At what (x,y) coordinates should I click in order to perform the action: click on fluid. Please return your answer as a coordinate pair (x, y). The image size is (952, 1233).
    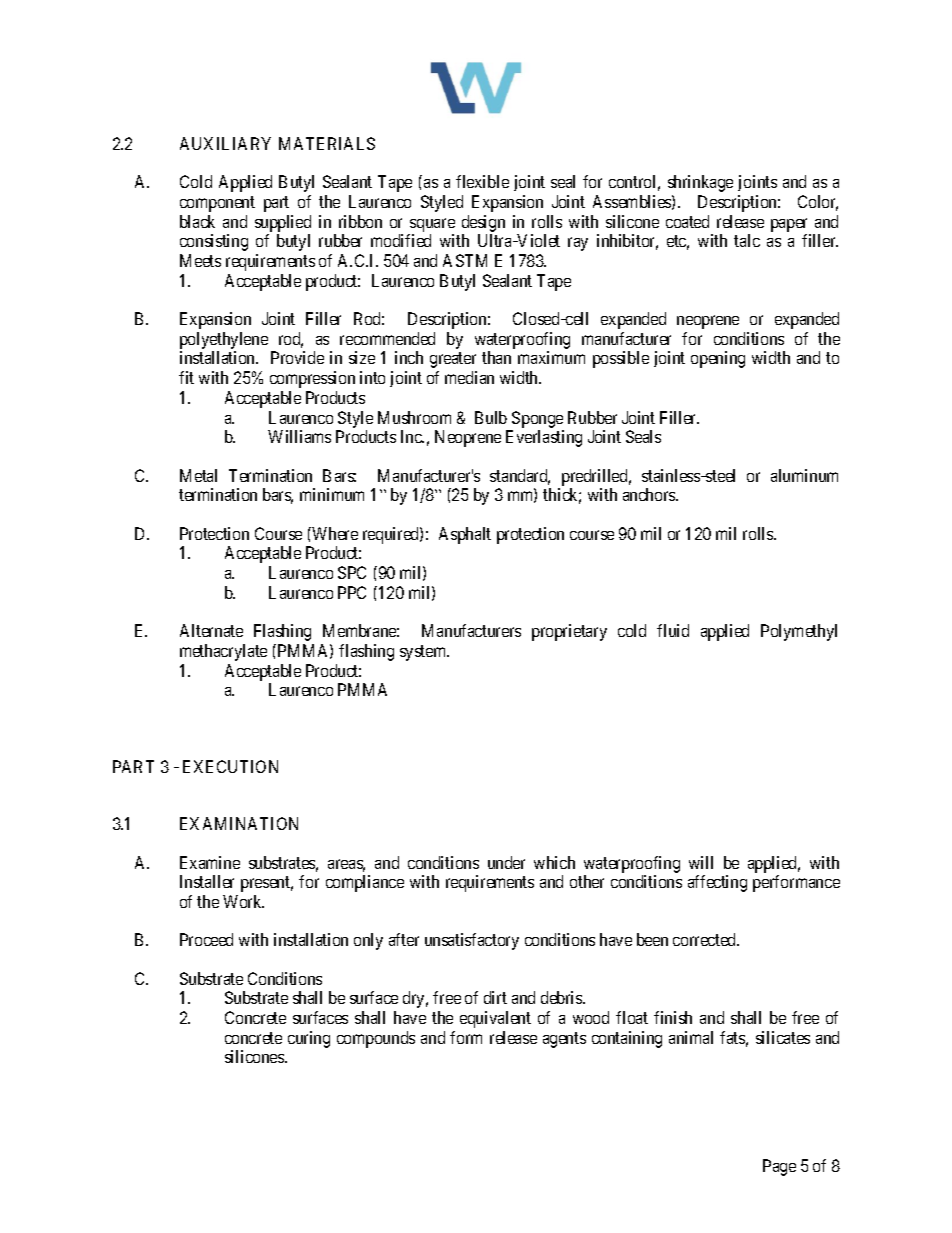
    Looking at the image, I should click on (673, 630).
